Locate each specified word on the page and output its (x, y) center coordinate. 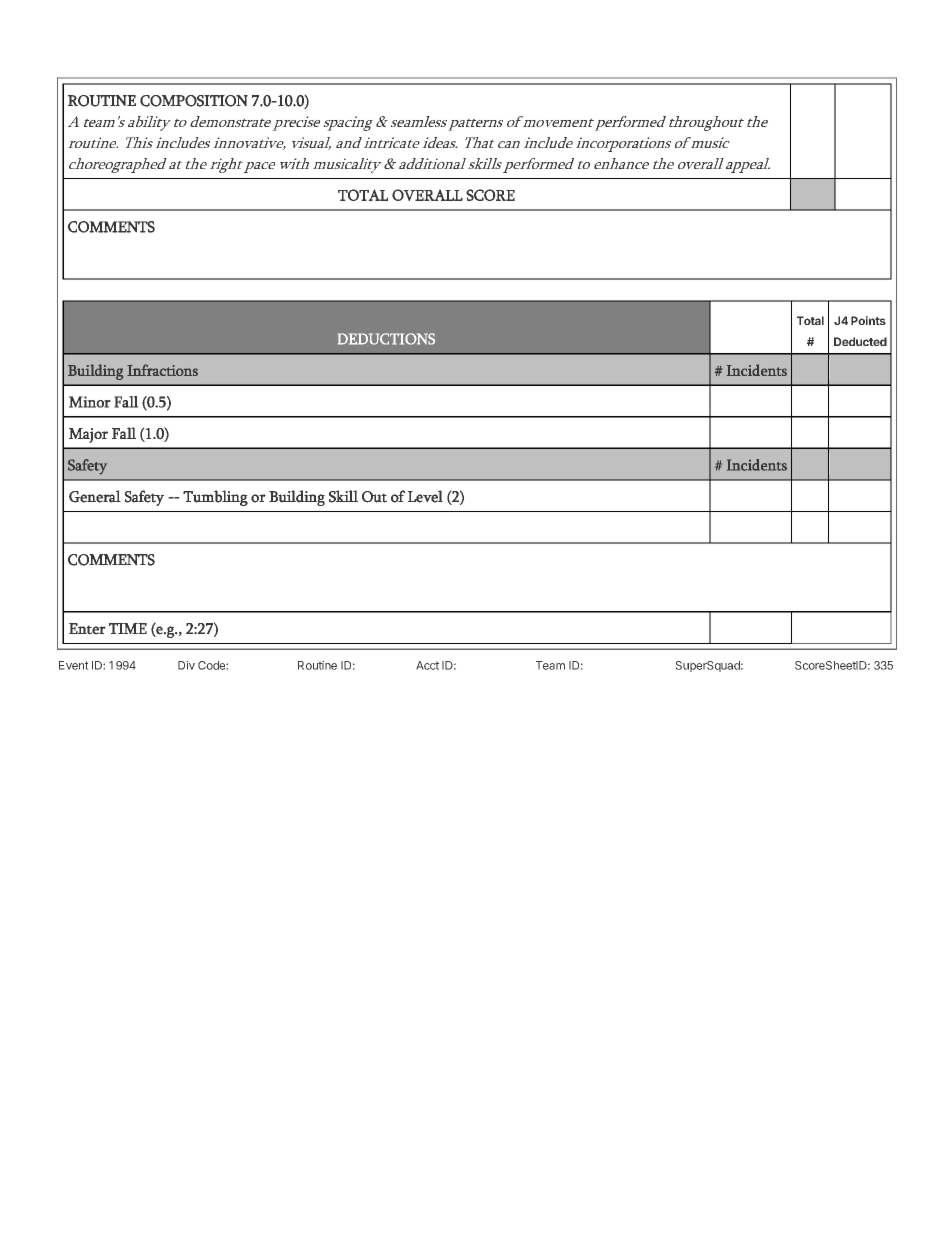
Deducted (860, 341)
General (95, 496)
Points (868, 320)
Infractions (162, 370)
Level (425, 496)
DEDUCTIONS (386, 339)
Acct (427, 665)
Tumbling (215, 498)
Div (186, 665)
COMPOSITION (194, 101)
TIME (128, 628)
